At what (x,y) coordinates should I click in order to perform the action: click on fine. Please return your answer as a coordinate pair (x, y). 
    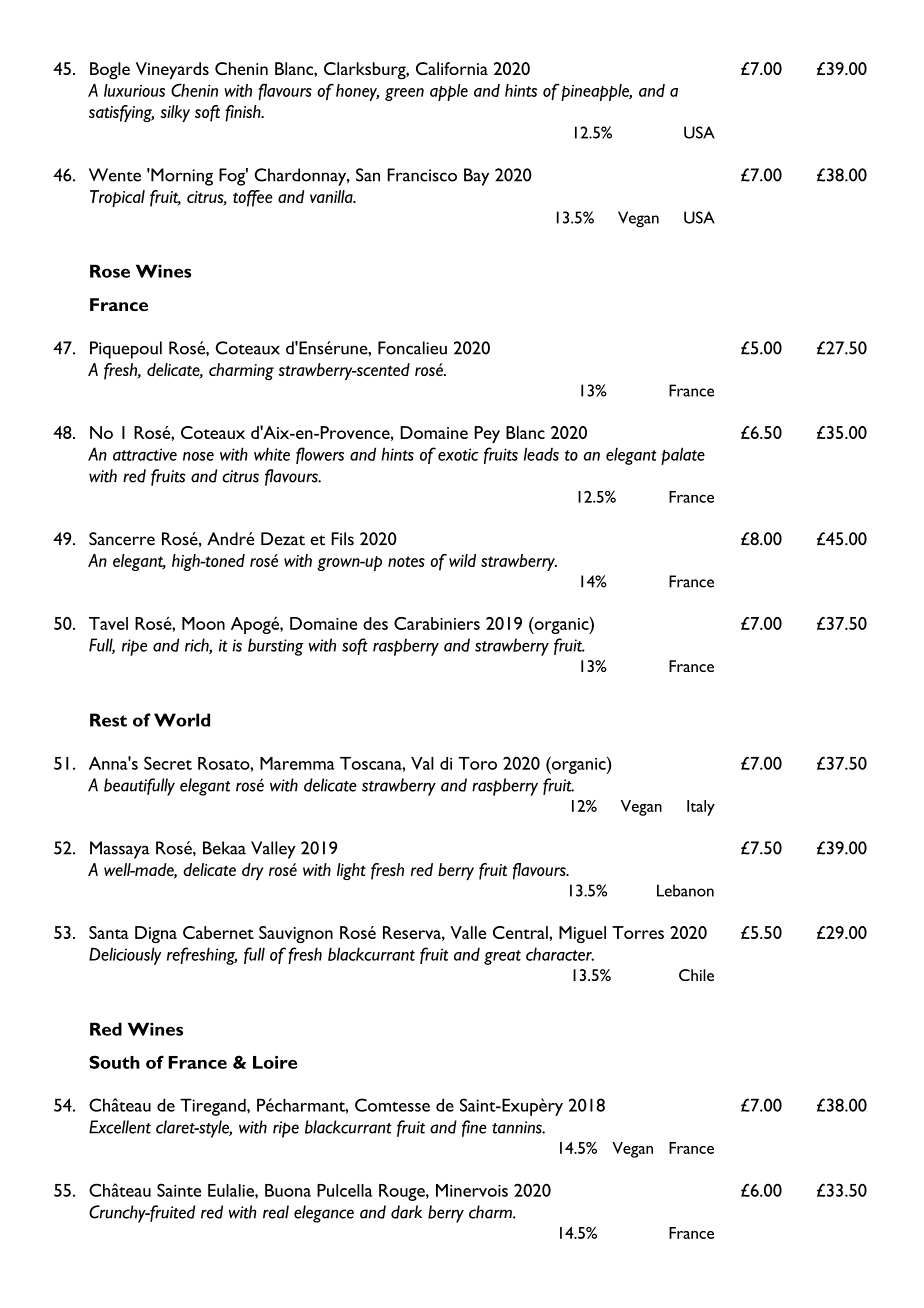
    Looking at the image, I should click on (474, 1128).
